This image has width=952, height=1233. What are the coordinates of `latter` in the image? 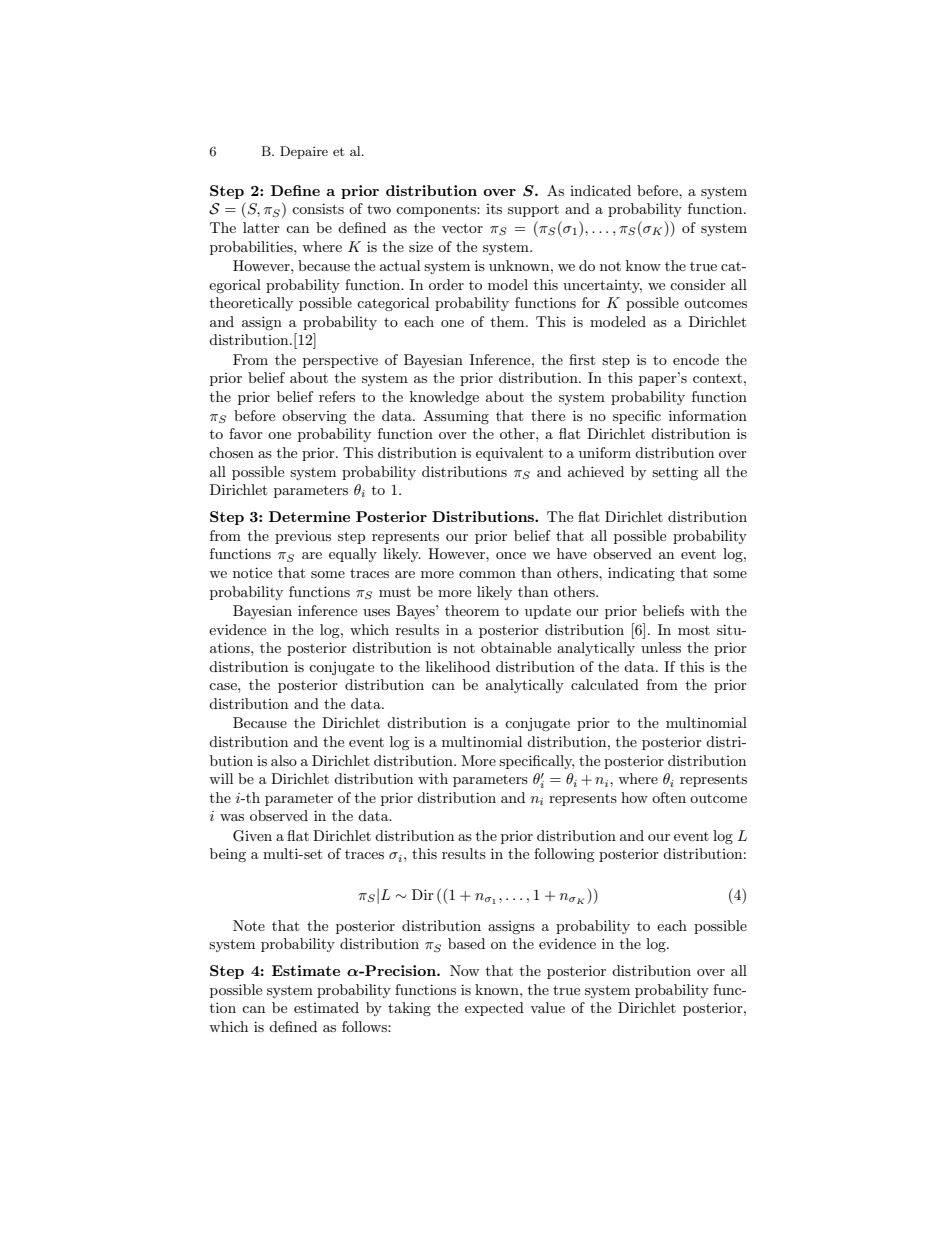 It's located at (261, 227).
